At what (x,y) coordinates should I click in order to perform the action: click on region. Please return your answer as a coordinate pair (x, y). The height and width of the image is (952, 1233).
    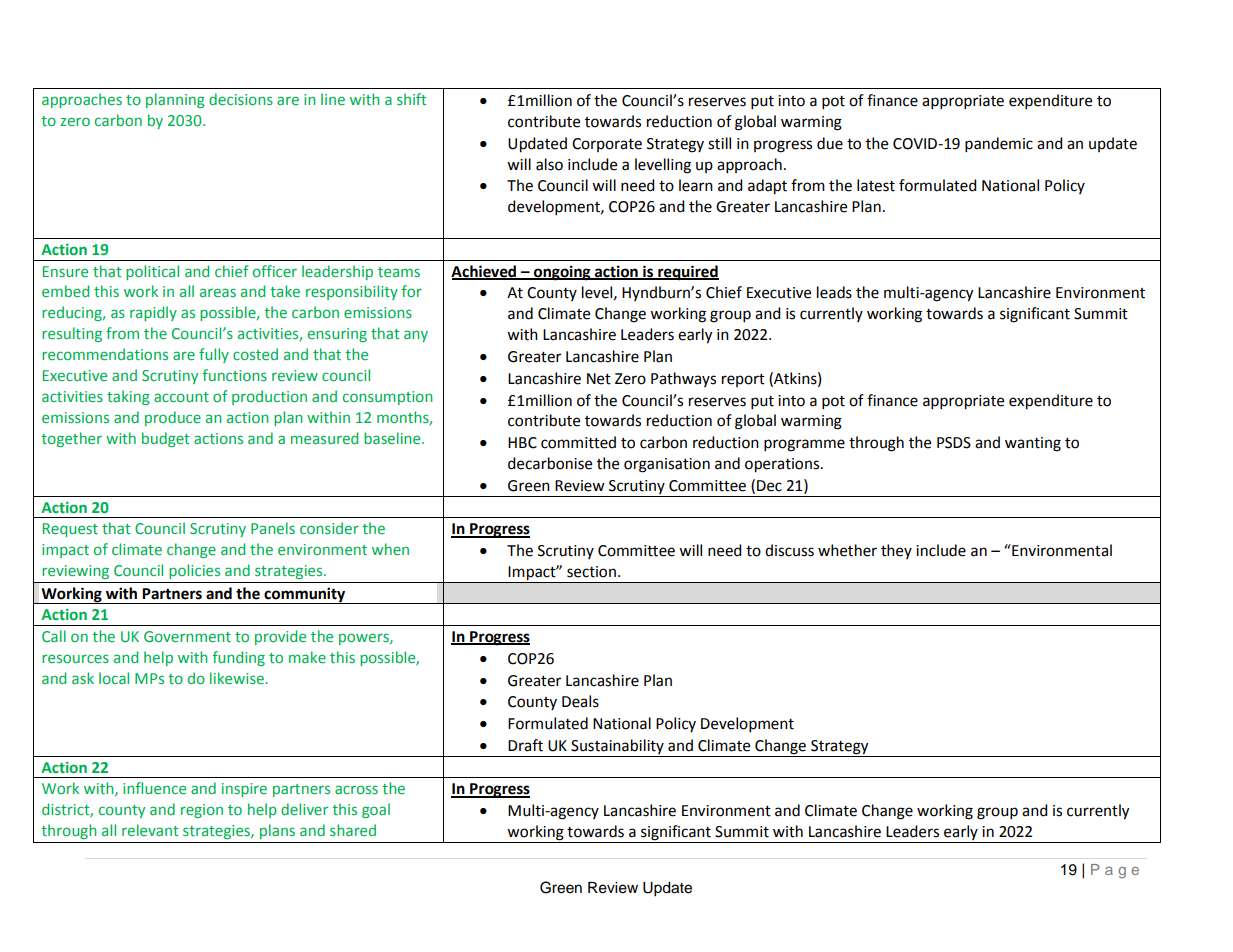
    Looking at the image, I should click on (202, 811).
